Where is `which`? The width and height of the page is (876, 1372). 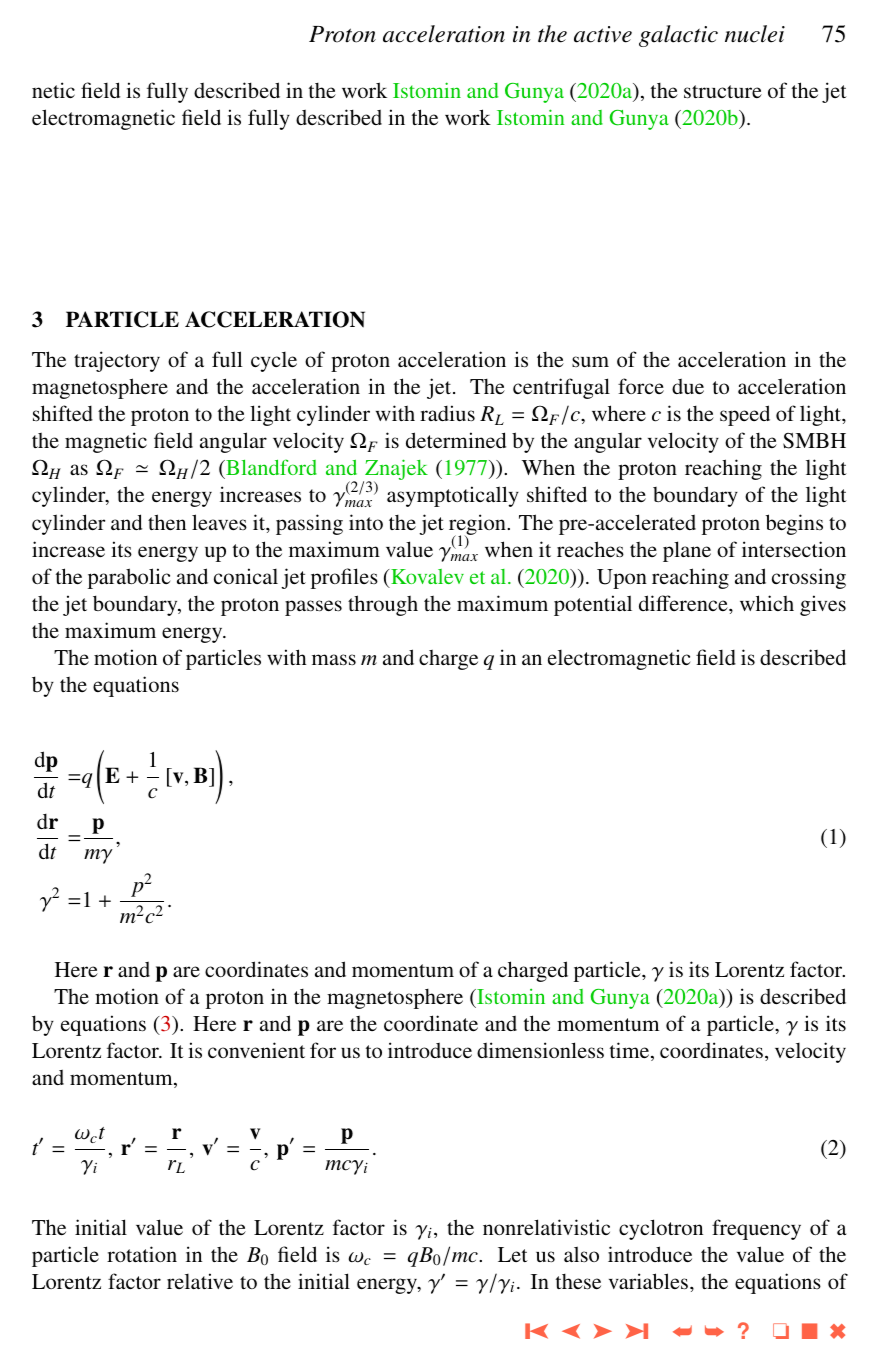
which is located at coordinates (767, 603).
